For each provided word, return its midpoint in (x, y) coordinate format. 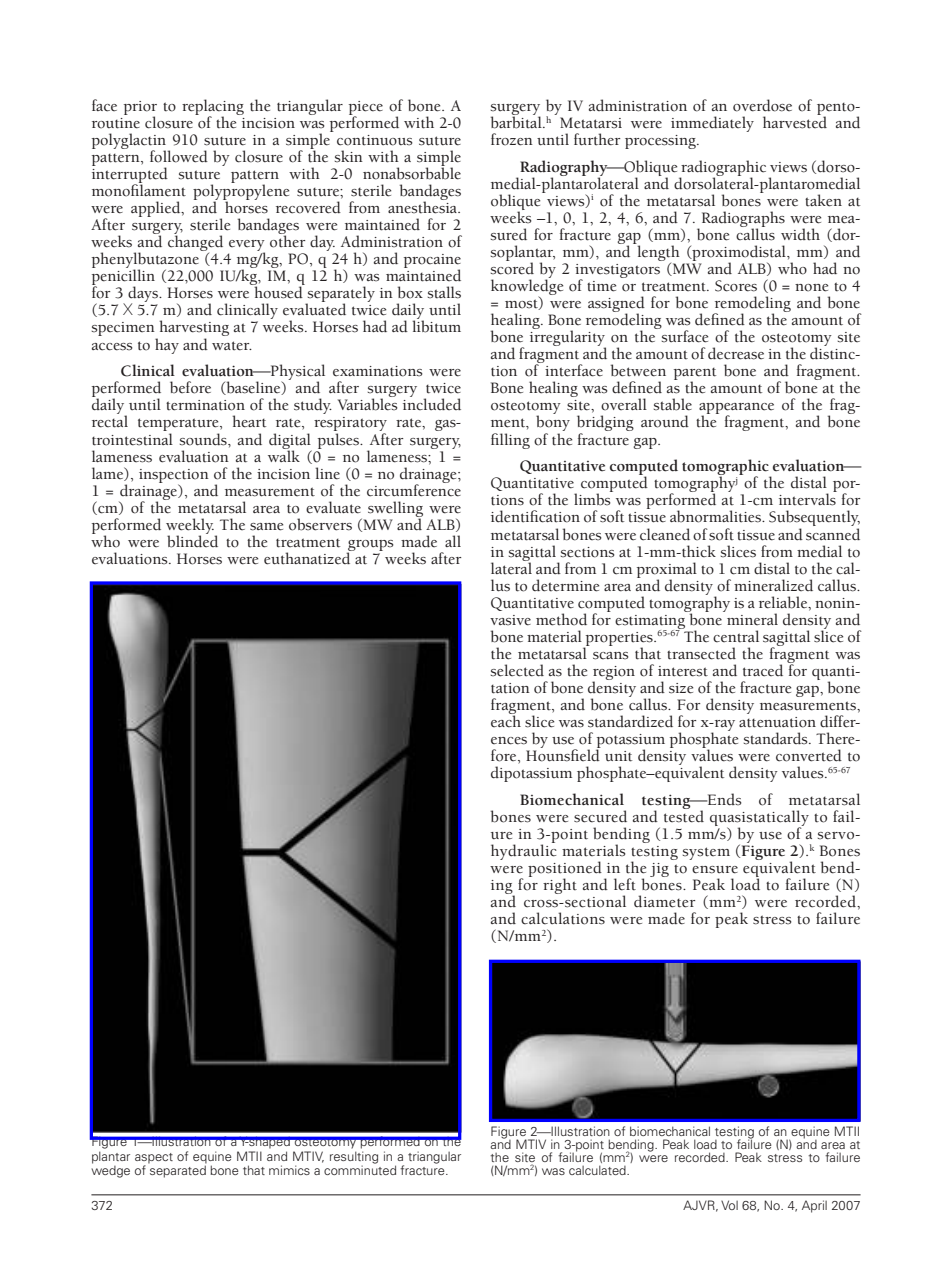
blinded (192, 540)
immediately (712, 124)
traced (763, 670)
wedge (110, 1170)
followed (179, 156)
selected (517, 670)
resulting (354, 1158)
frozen (512, 139)
